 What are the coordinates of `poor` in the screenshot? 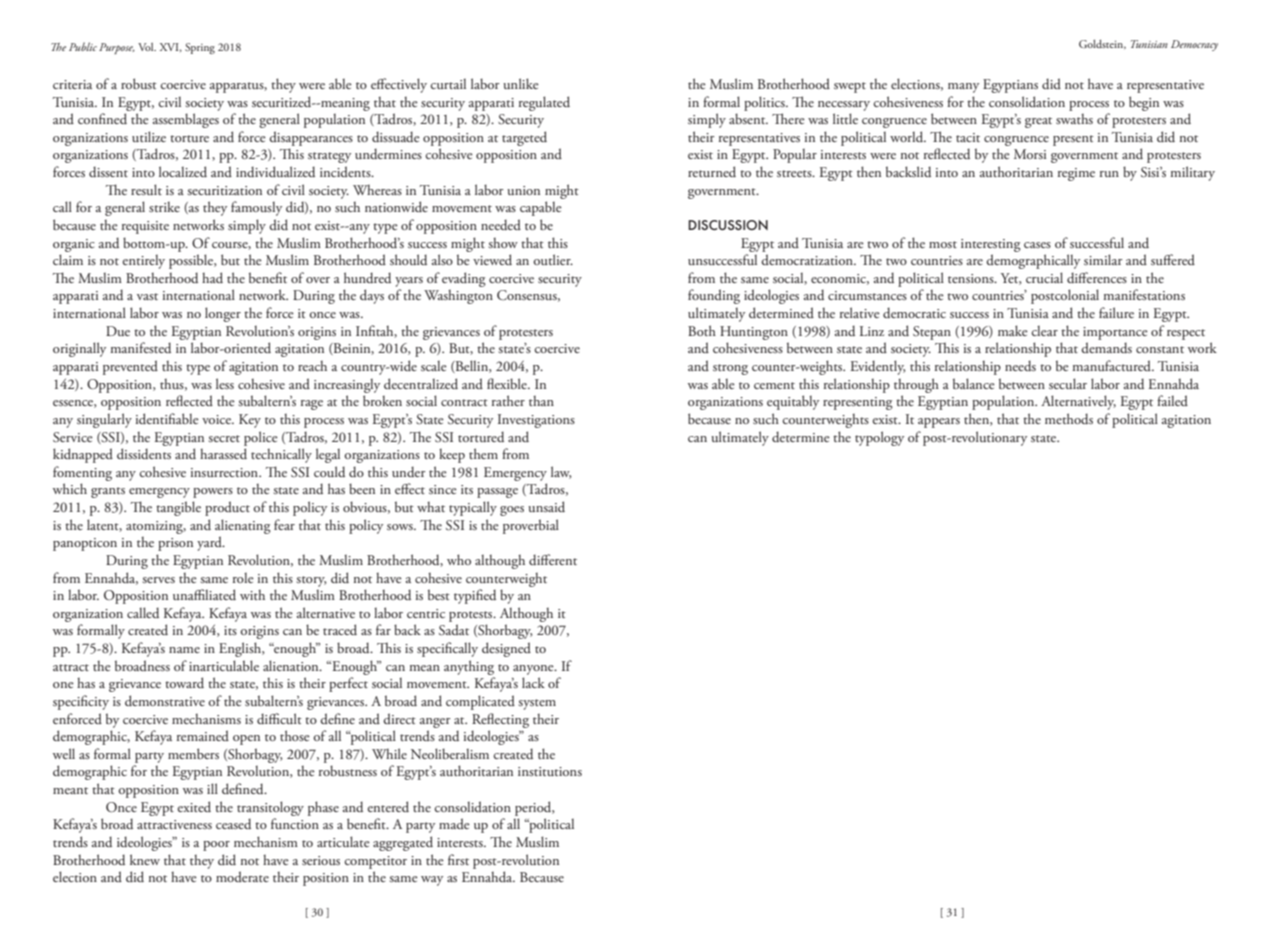 It's located at (216, 846).
